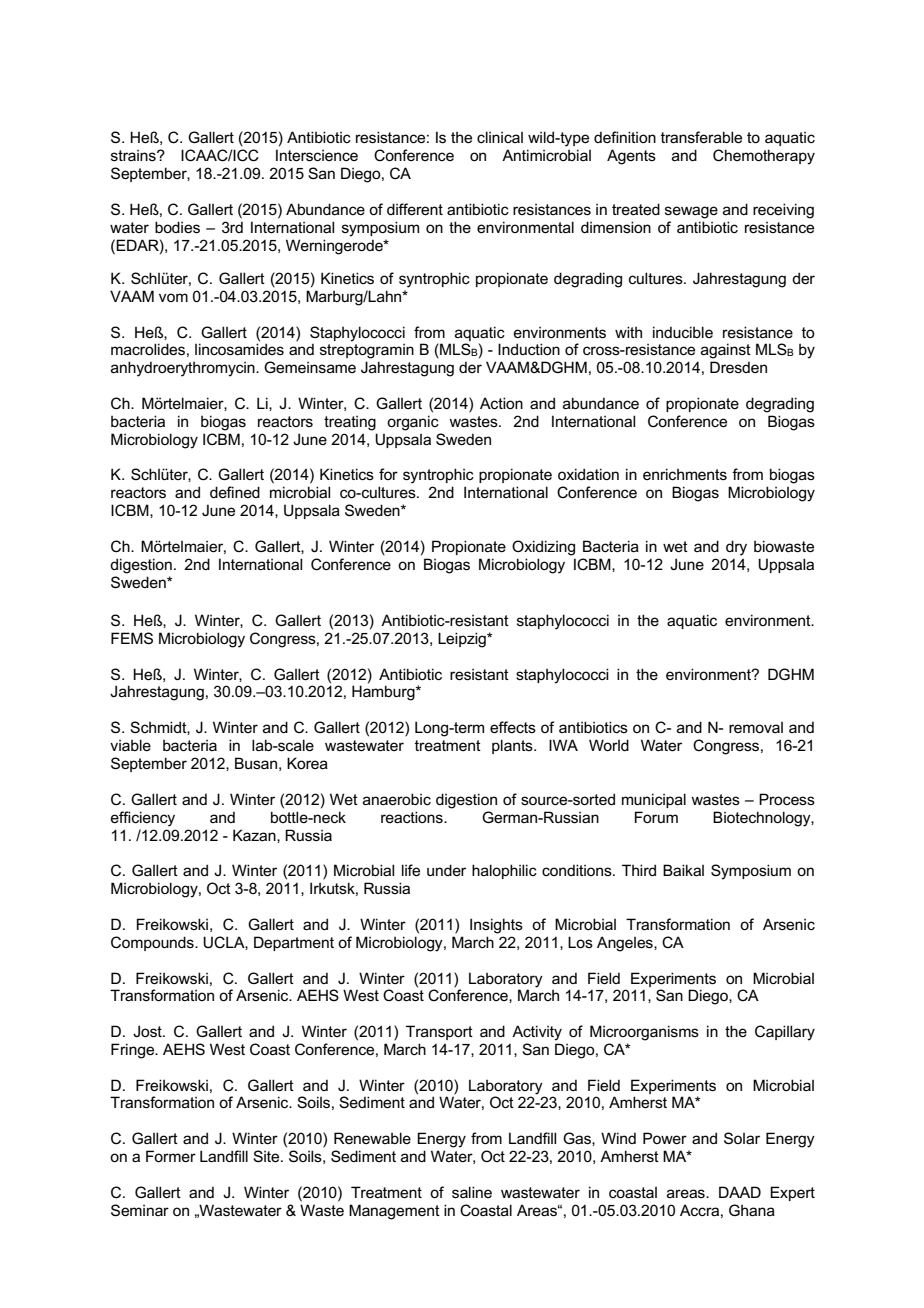 This screenshot has height=1308, width=924. I want to click on transferable, so click(701, 137).
